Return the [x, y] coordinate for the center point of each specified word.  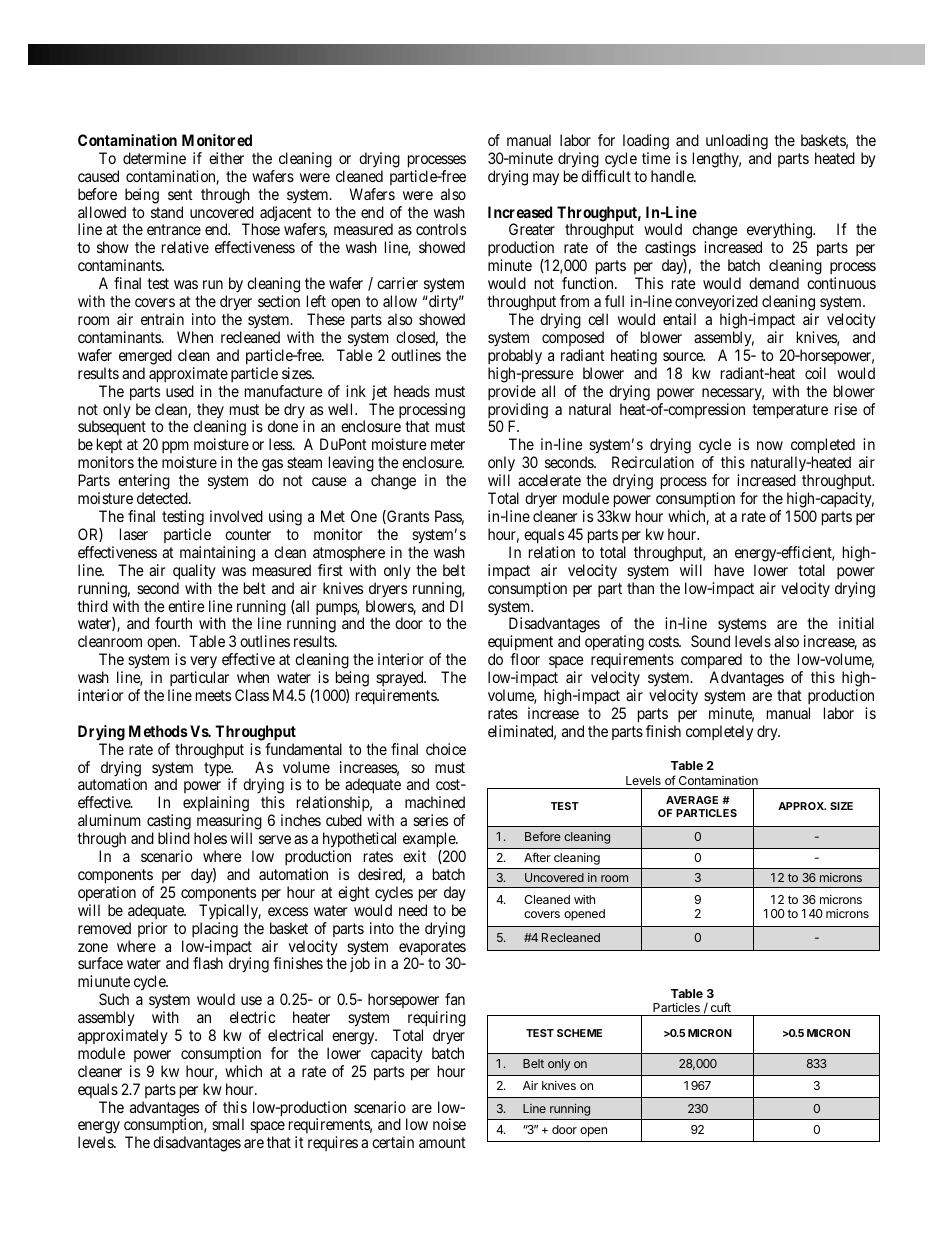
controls [441, 229]
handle [673, 176]
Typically [230, 911]
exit [414, 856]
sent [180, 194]
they [210, 412]
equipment [520, 642]
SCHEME [579, 1033]
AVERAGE [692, 800]
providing [518, 412]
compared [711, 660]
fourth [173, 623]
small [228, 1124]
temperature [790, 411]
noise [449, 1124]
